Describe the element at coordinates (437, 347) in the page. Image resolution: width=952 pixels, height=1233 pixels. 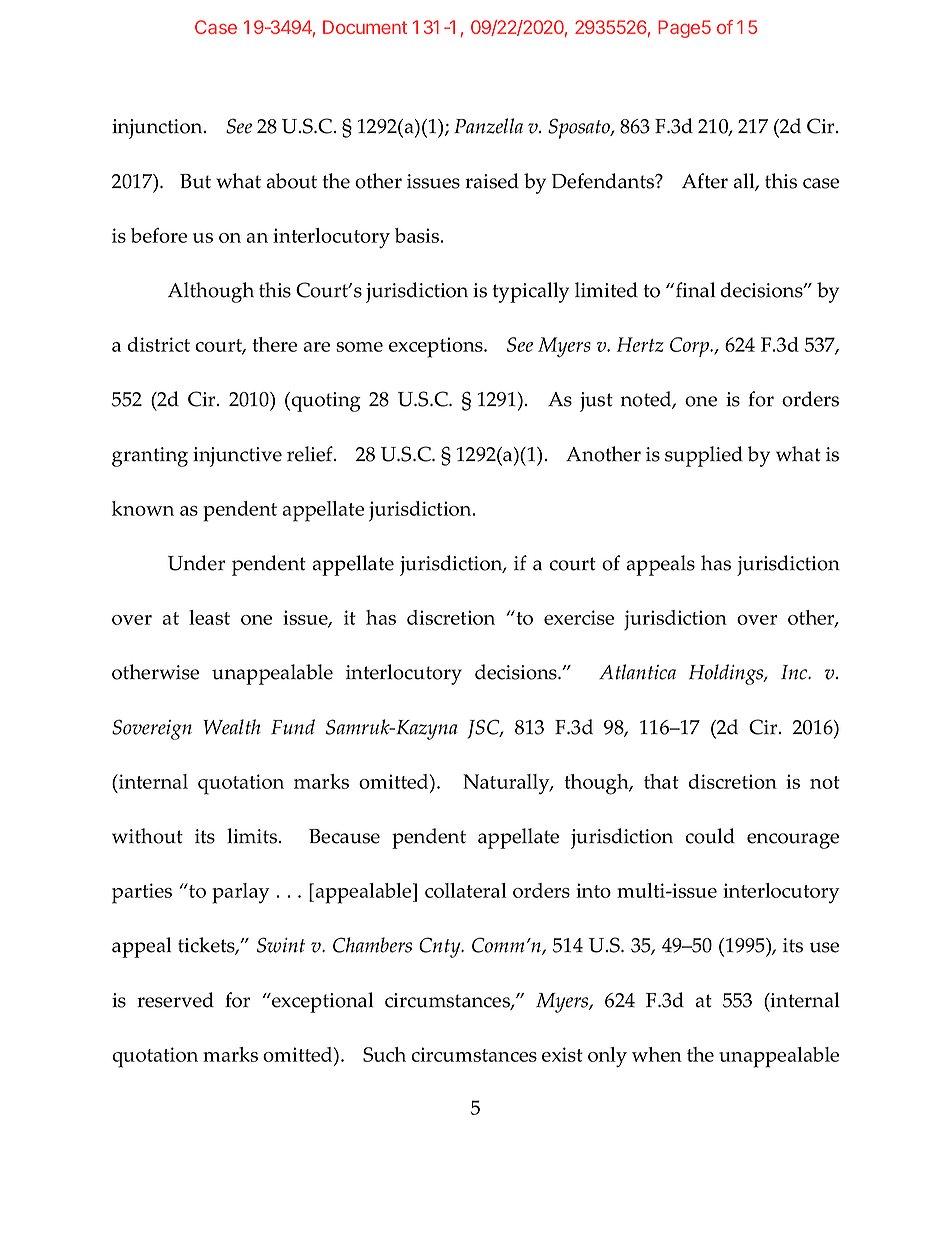
I see `exceptions` at that location.
